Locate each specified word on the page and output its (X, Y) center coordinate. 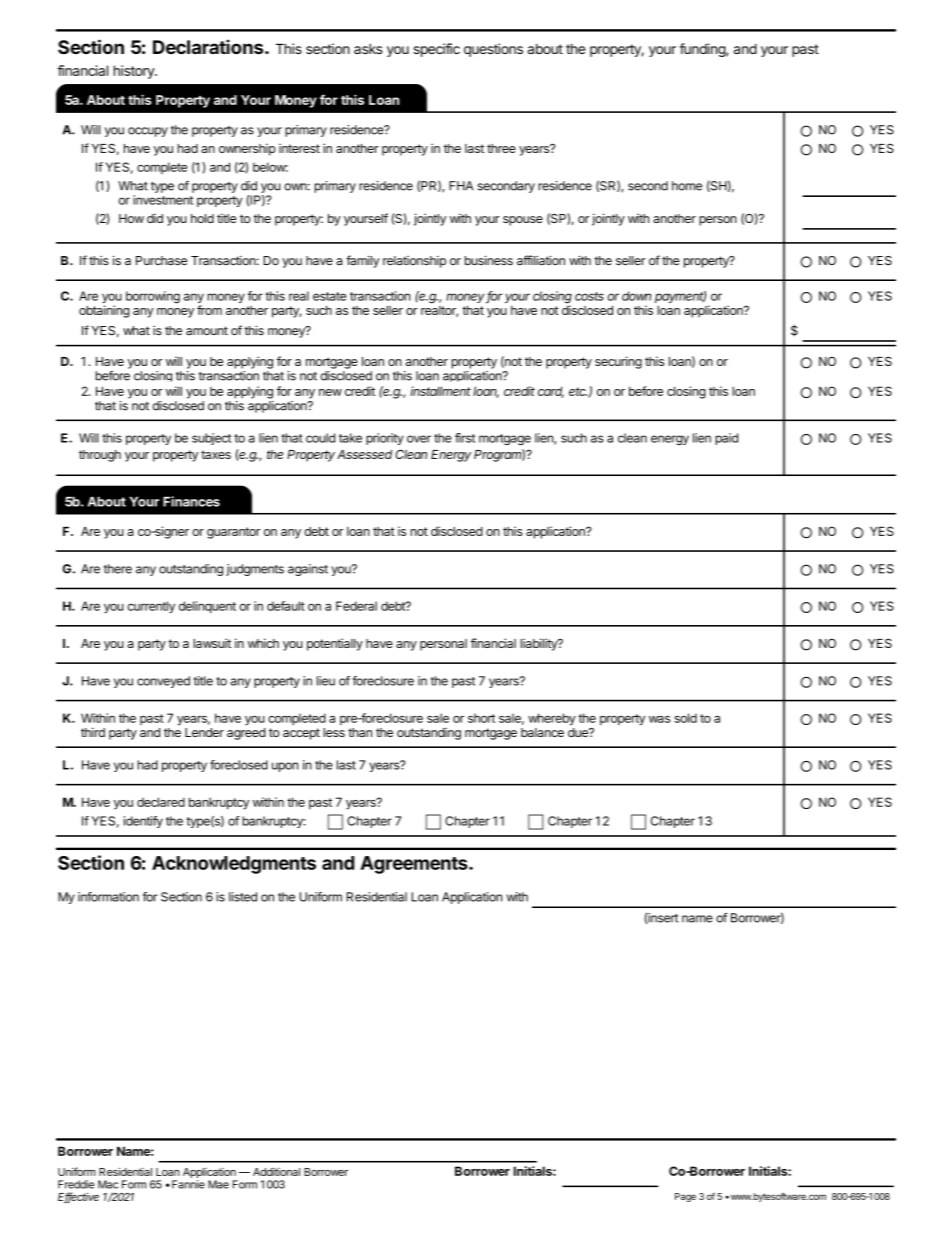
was (659, 719)
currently (151, 607)
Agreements (415, 865)
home (687, 186)
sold (685, 718)
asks (368, 49)
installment (440, 391)
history (135, 72)
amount (207, 331)
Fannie (188, 1184)
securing (618, 362)
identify (143, 822)
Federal (356, 606)
